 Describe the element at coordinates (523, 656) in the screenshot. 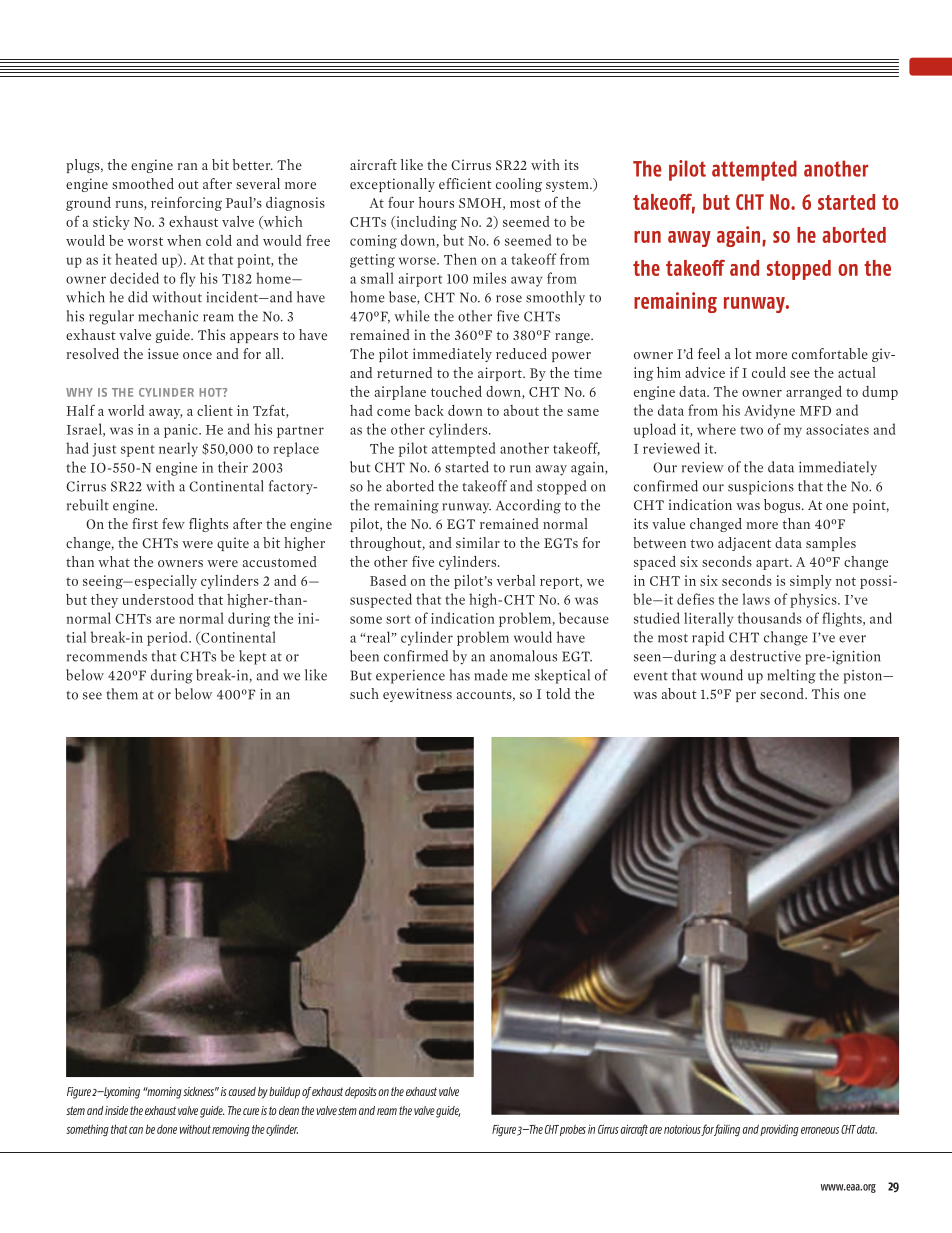

I see `anomalous` at that location.
